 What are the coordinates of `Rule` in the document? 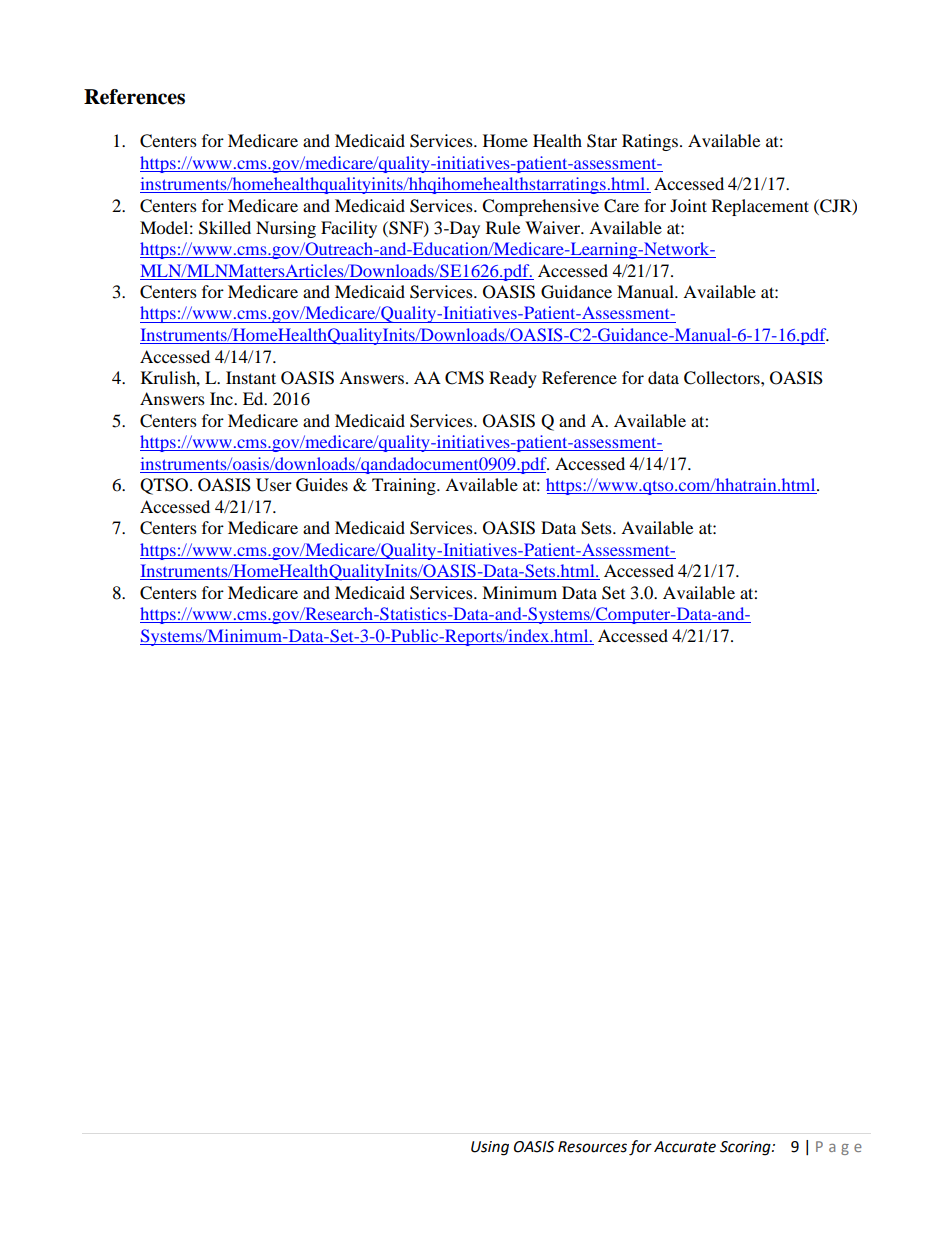 It's located at (503, 227).
